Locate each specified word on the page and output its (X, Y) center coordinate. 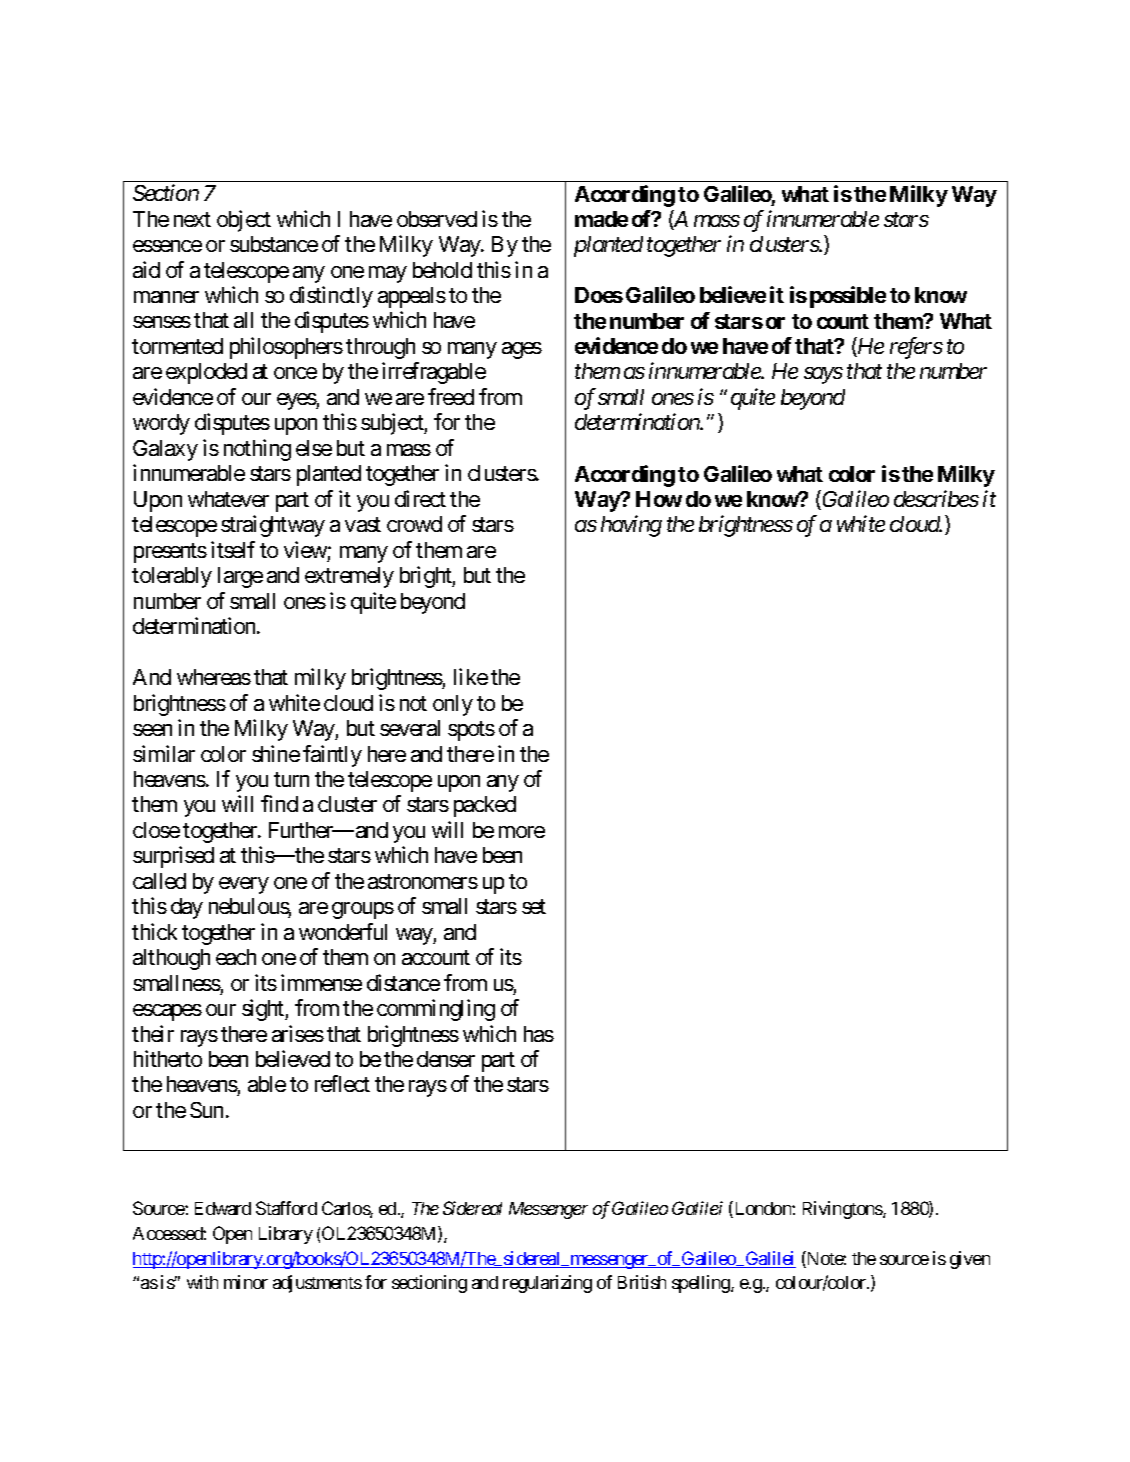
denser (446, 1059)
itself (233, 549)
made (601, 219)
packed (485, 806)
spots (471, 731)
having (631, 526)
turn (291, 779)
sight (264, 1010)
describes (936, 498)
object (244, 221)
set (534, 906)
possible (848, 297)
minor (246, 1282)
